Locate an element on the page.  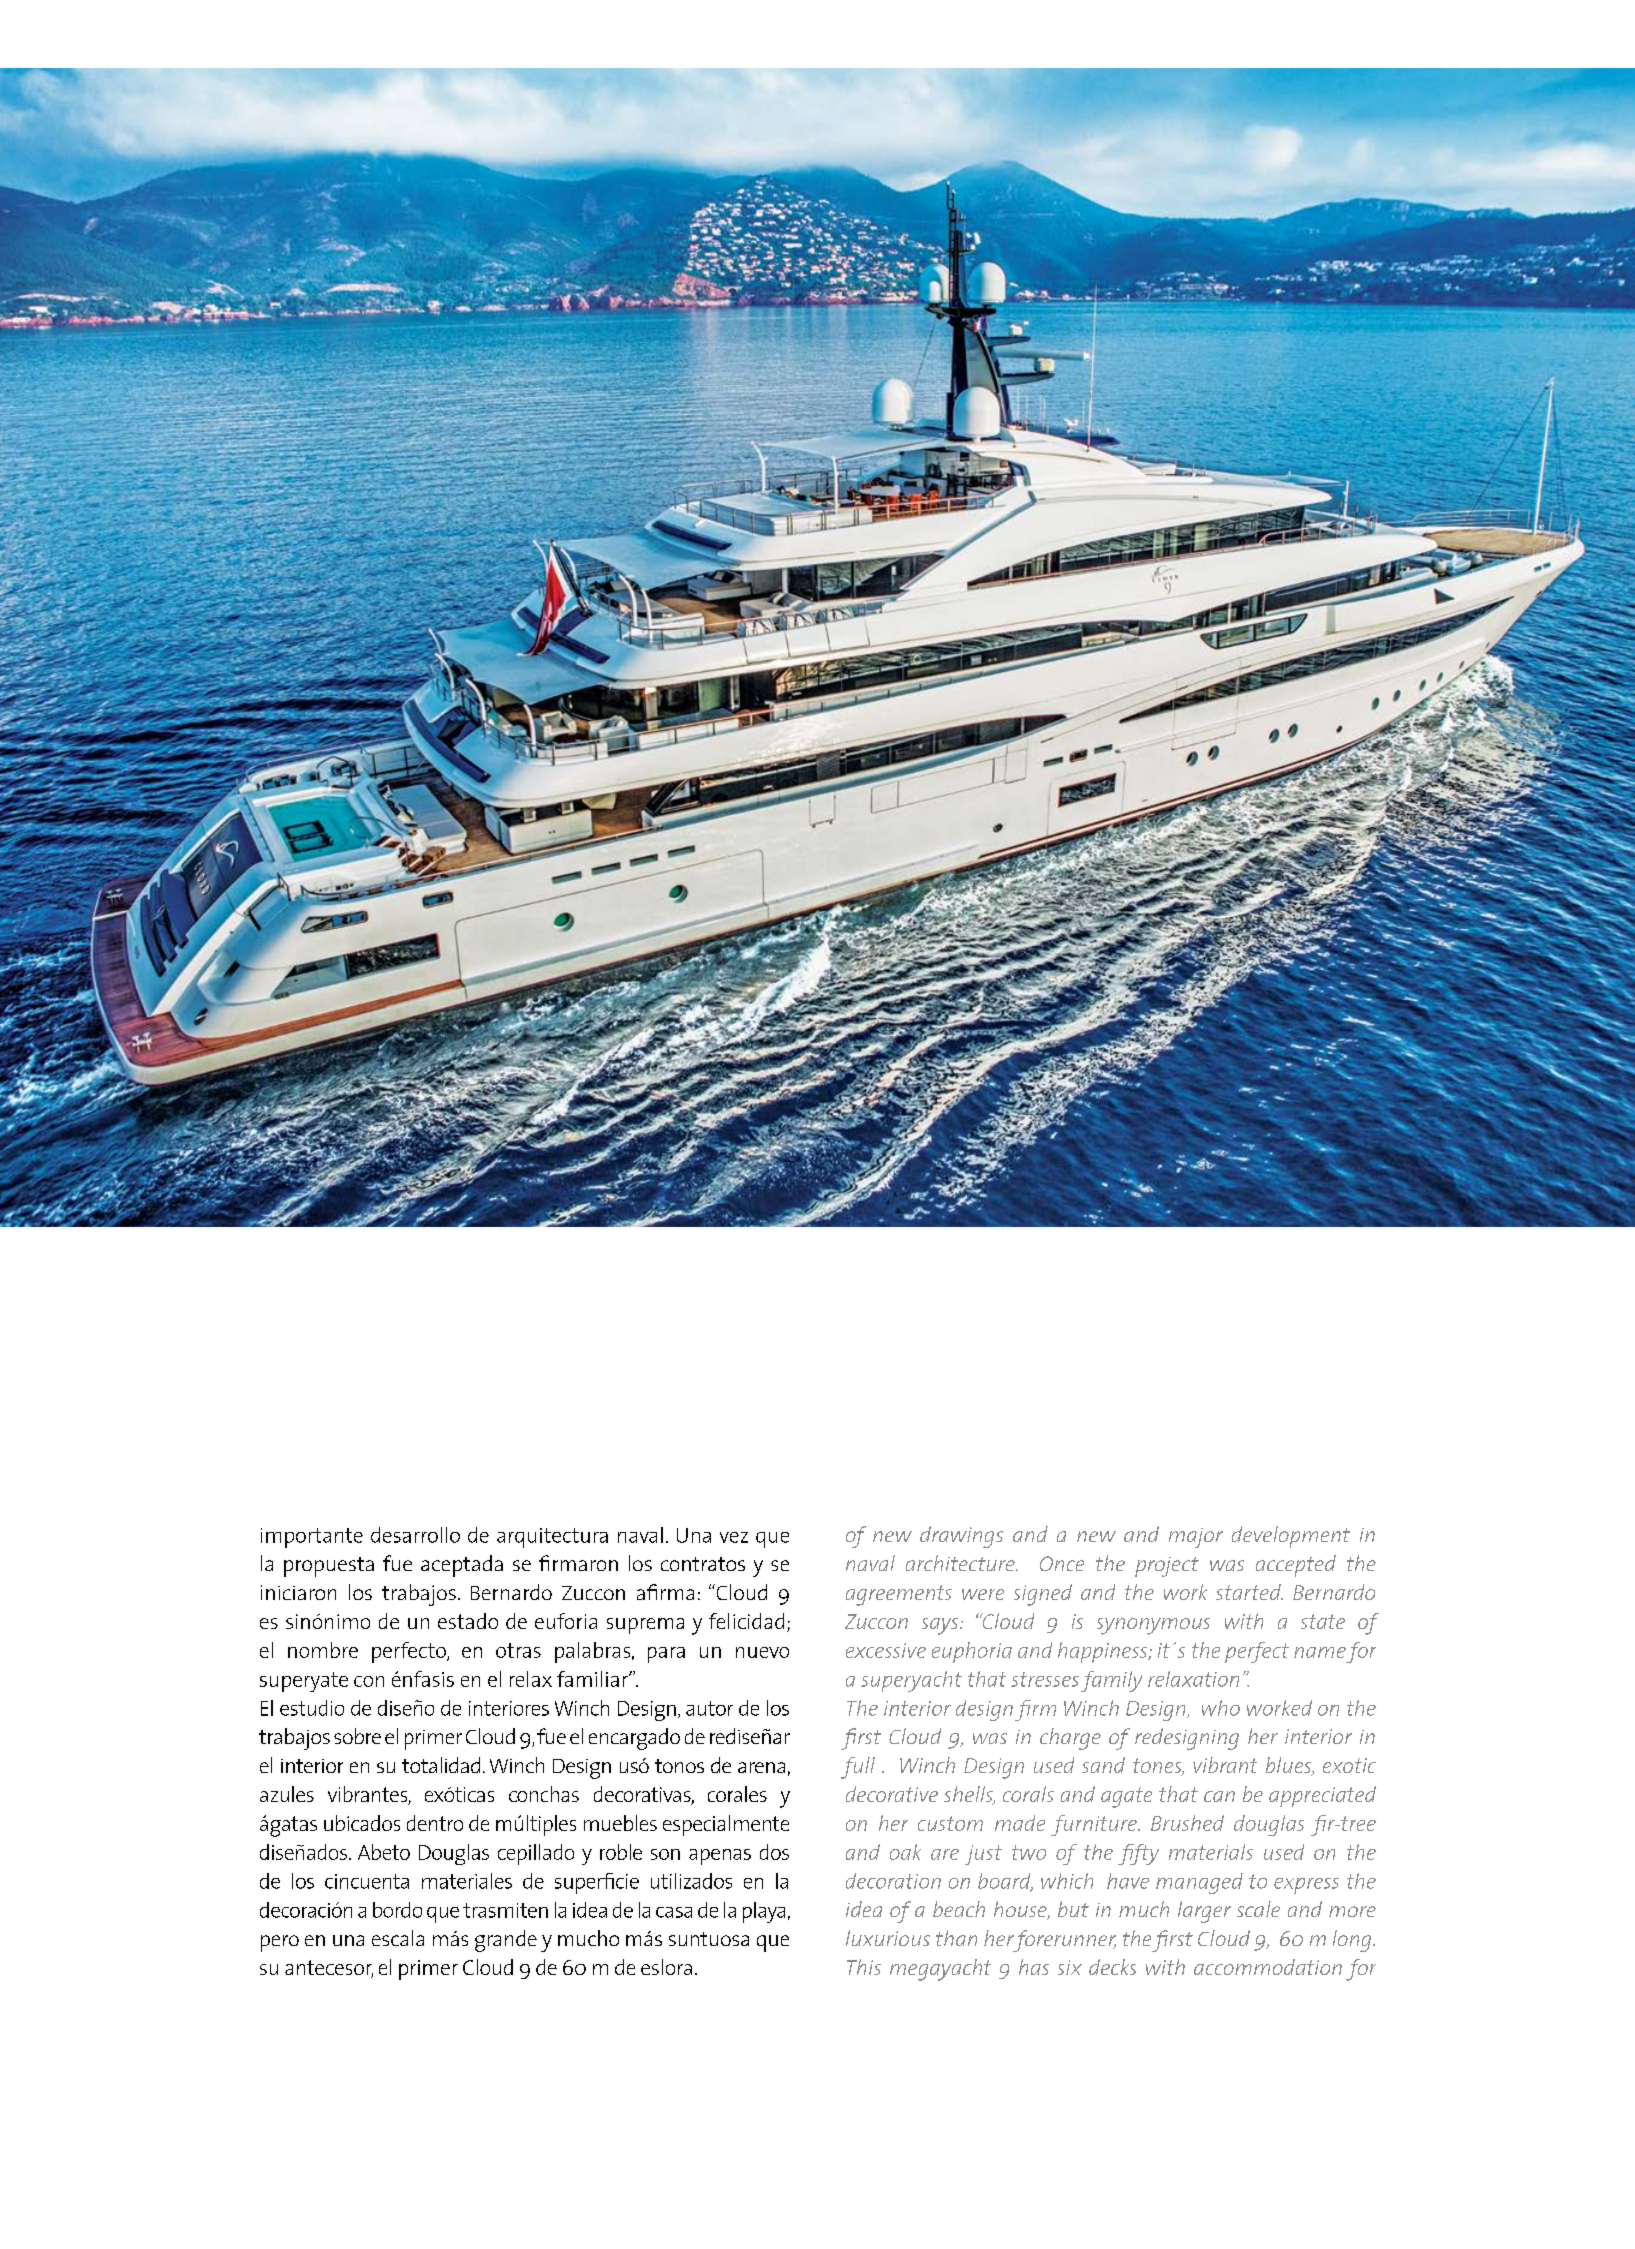
vez is located at coordinates (734, 1537).
